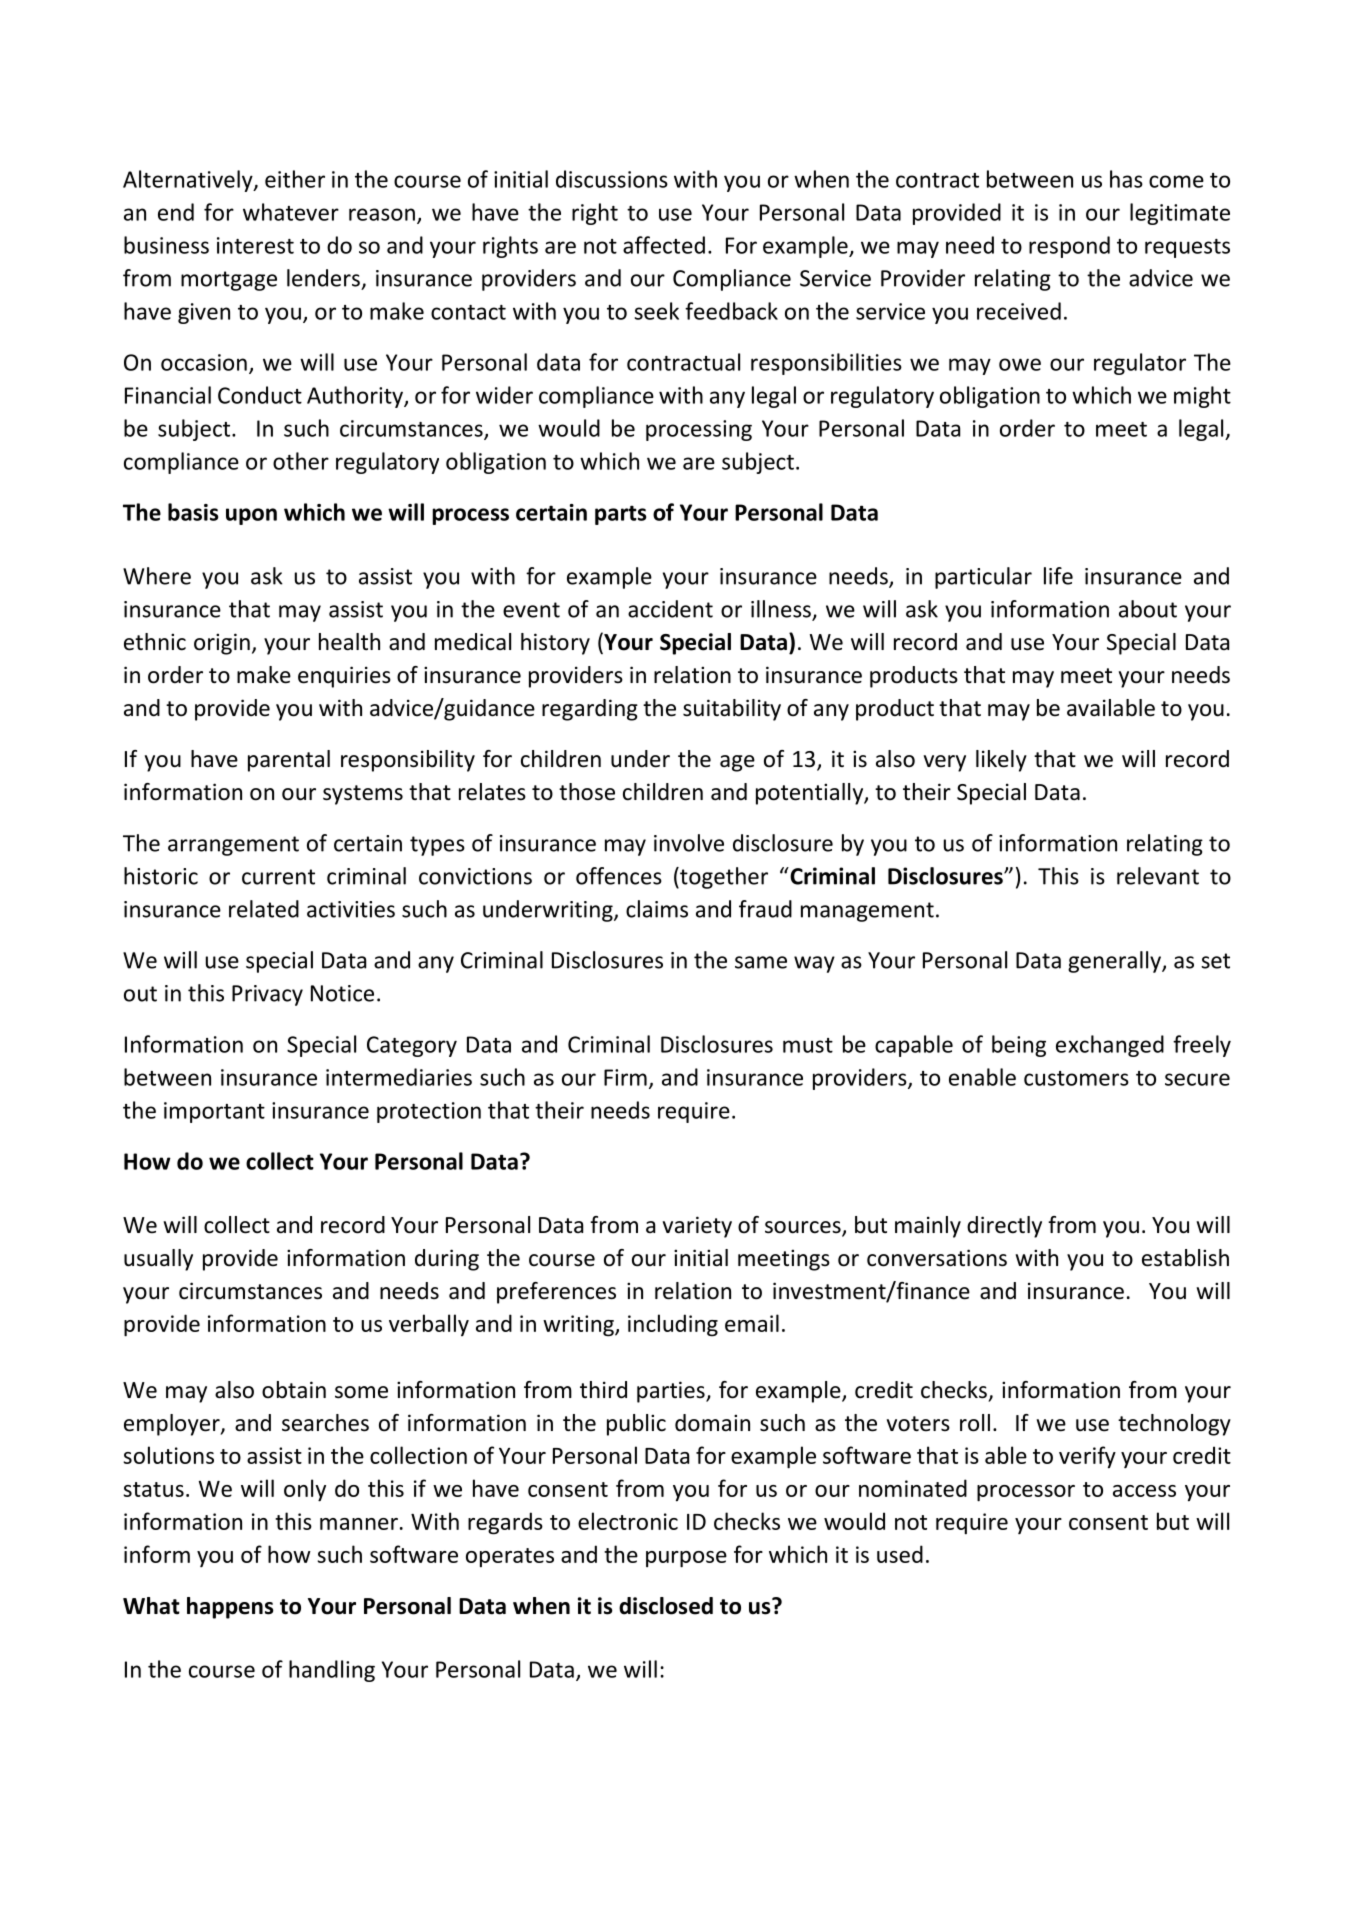 The width and height of the document is (1354, 1915). I want to click on suitability, so click(732, 710).
